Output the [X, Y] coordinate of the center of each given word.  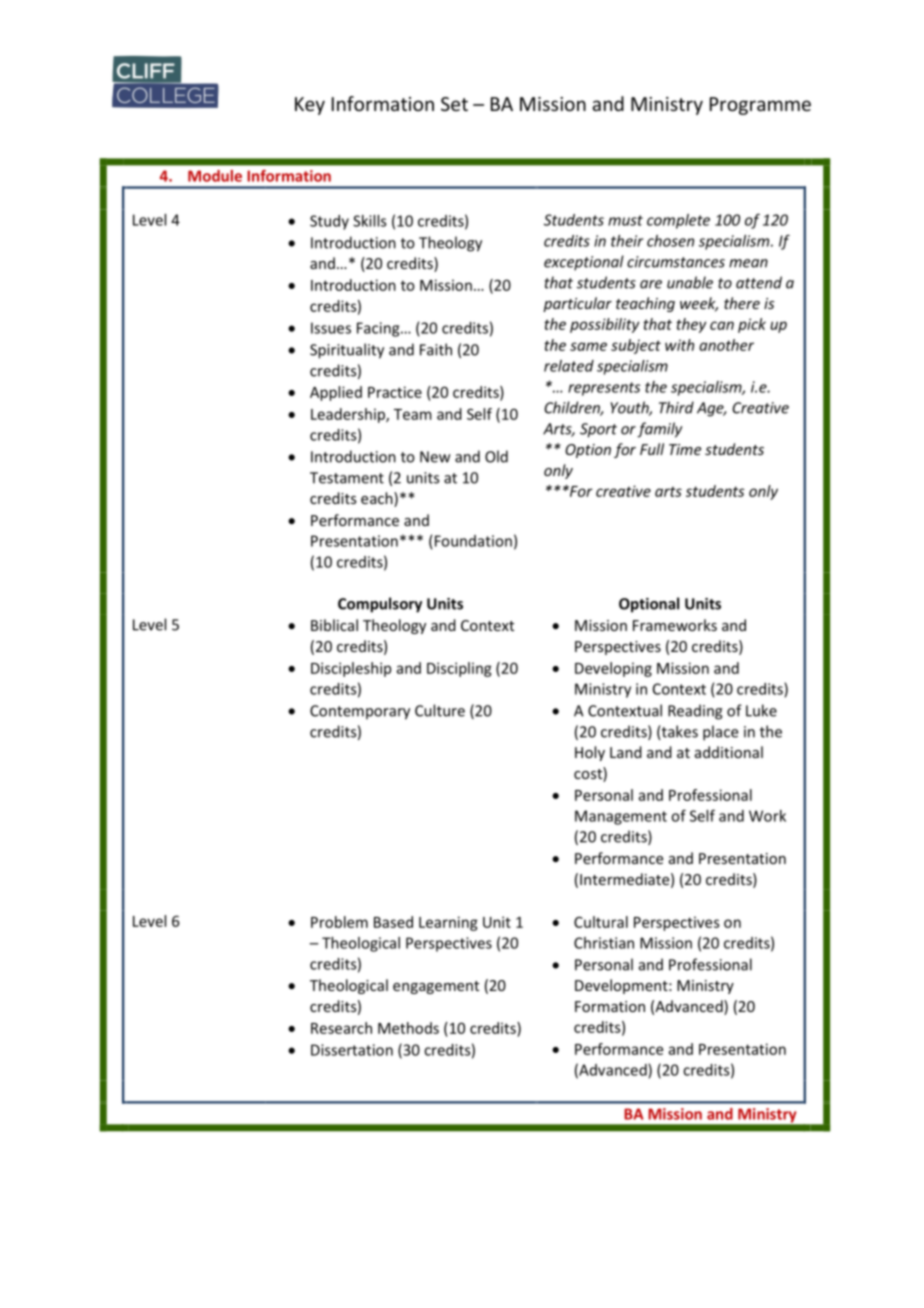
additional [729, 752]
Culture [440, 710]
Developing [613, 669]
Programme [760, 106]
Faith [436, 349]
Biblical [334, 625]
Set [454, 104]
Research [341, 1028]
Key [310, 106]
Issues [331, 328]
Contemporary [360, 712]
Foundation [473, 541]
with [679, 345]
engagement [436, 987]
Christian [604, 943]
